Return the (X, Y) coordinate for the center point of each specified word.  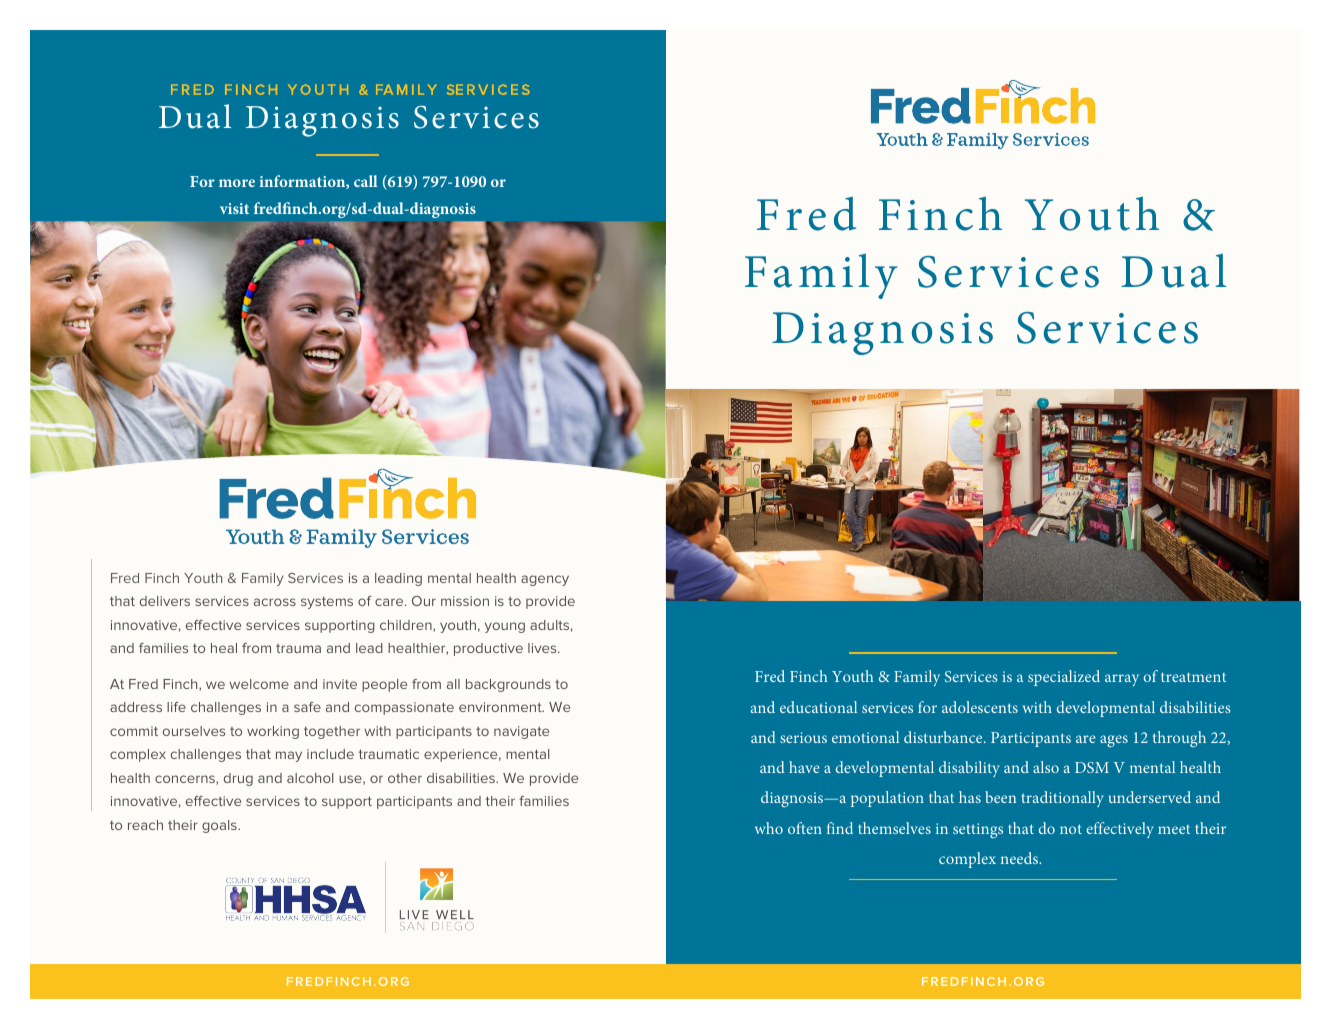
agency (545, 580)
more (237, 183)
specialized (1064, 678)
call (366, 181)
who (769, 828)
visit (234, 208)
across (275, 602)
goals (220, 826)
